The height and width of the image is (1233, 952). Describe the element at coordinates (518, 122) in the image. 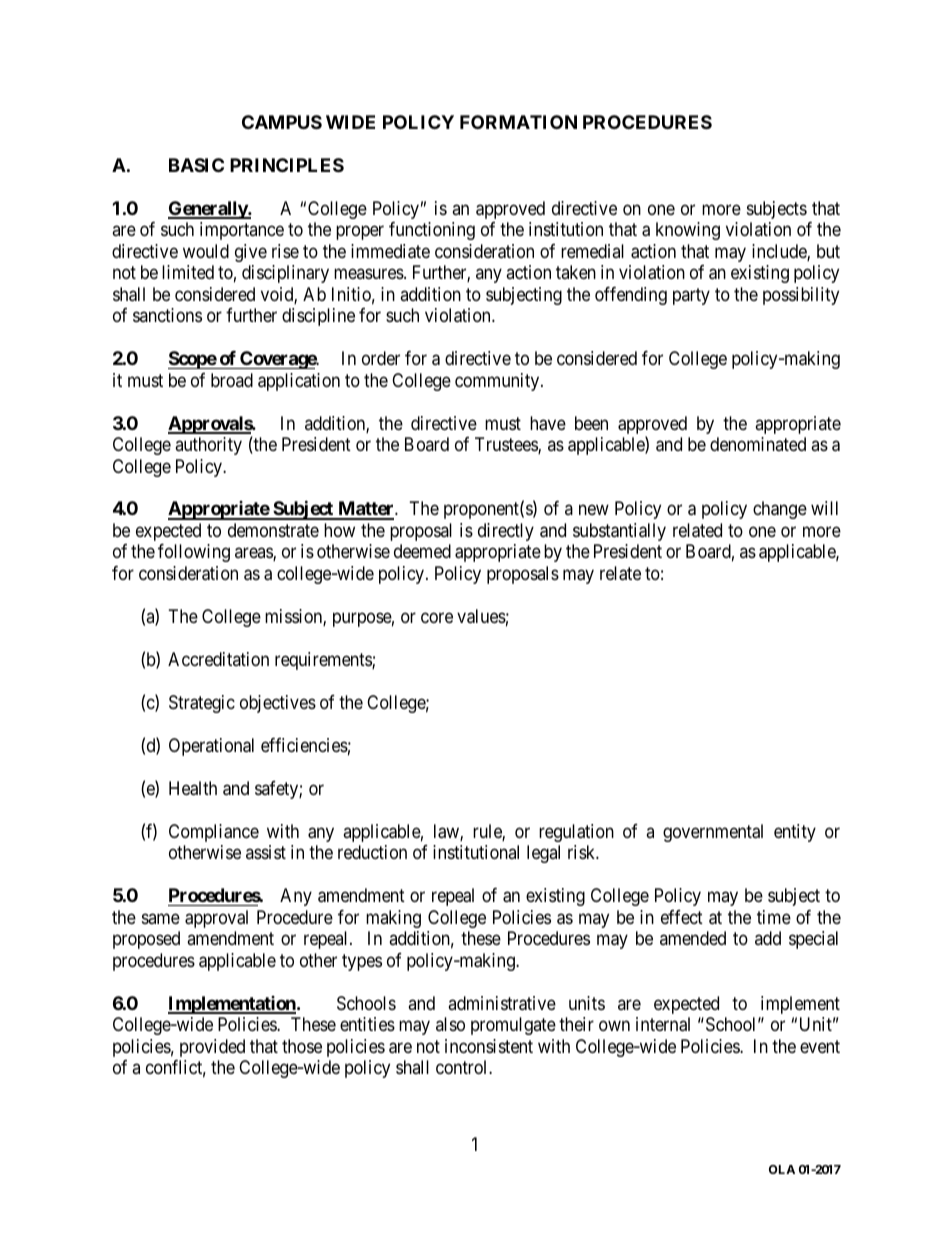

I see `FORMATION` at that location.
